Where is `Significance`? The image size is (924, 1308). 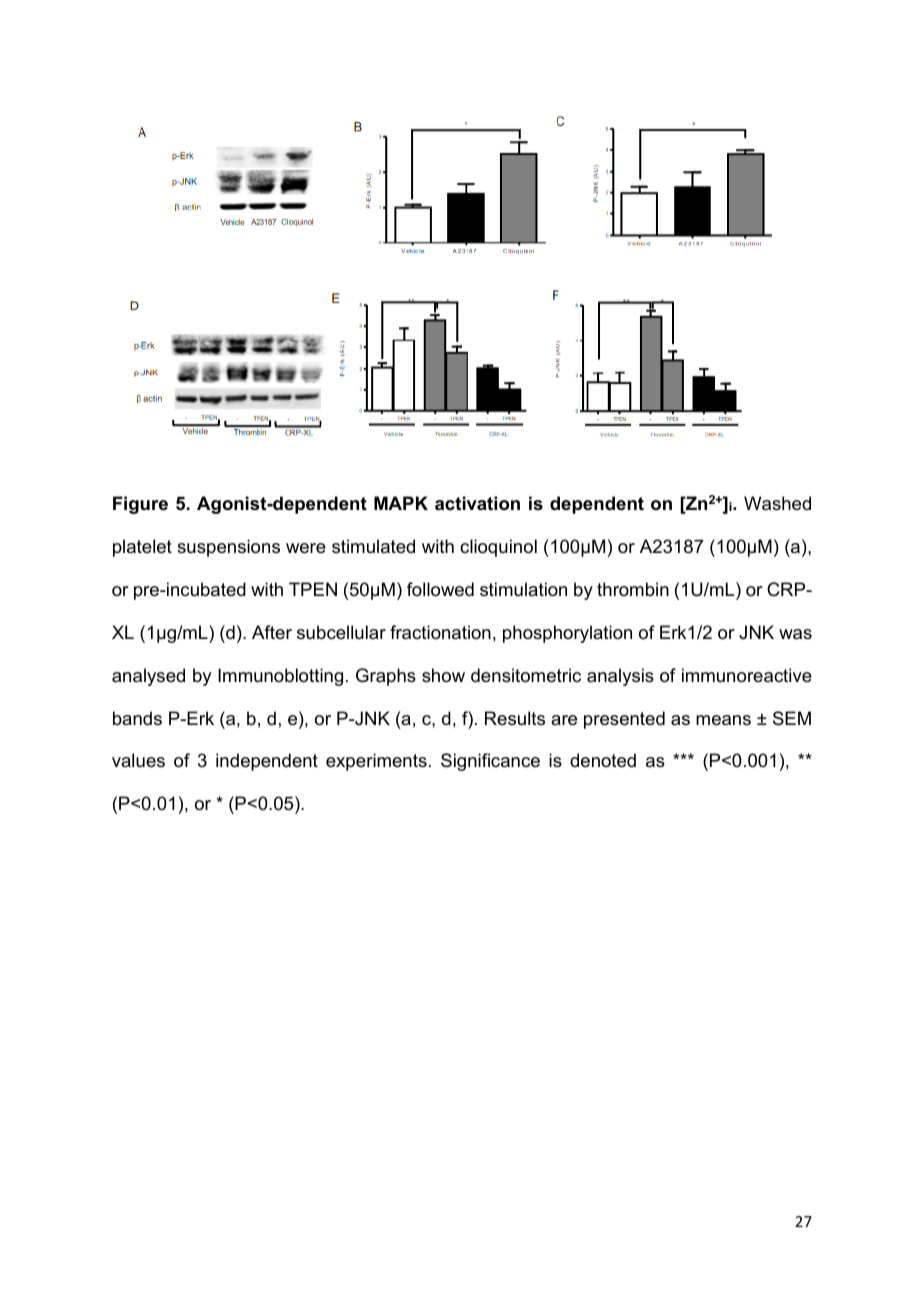 Significance is located at coordinates (490, 762).
